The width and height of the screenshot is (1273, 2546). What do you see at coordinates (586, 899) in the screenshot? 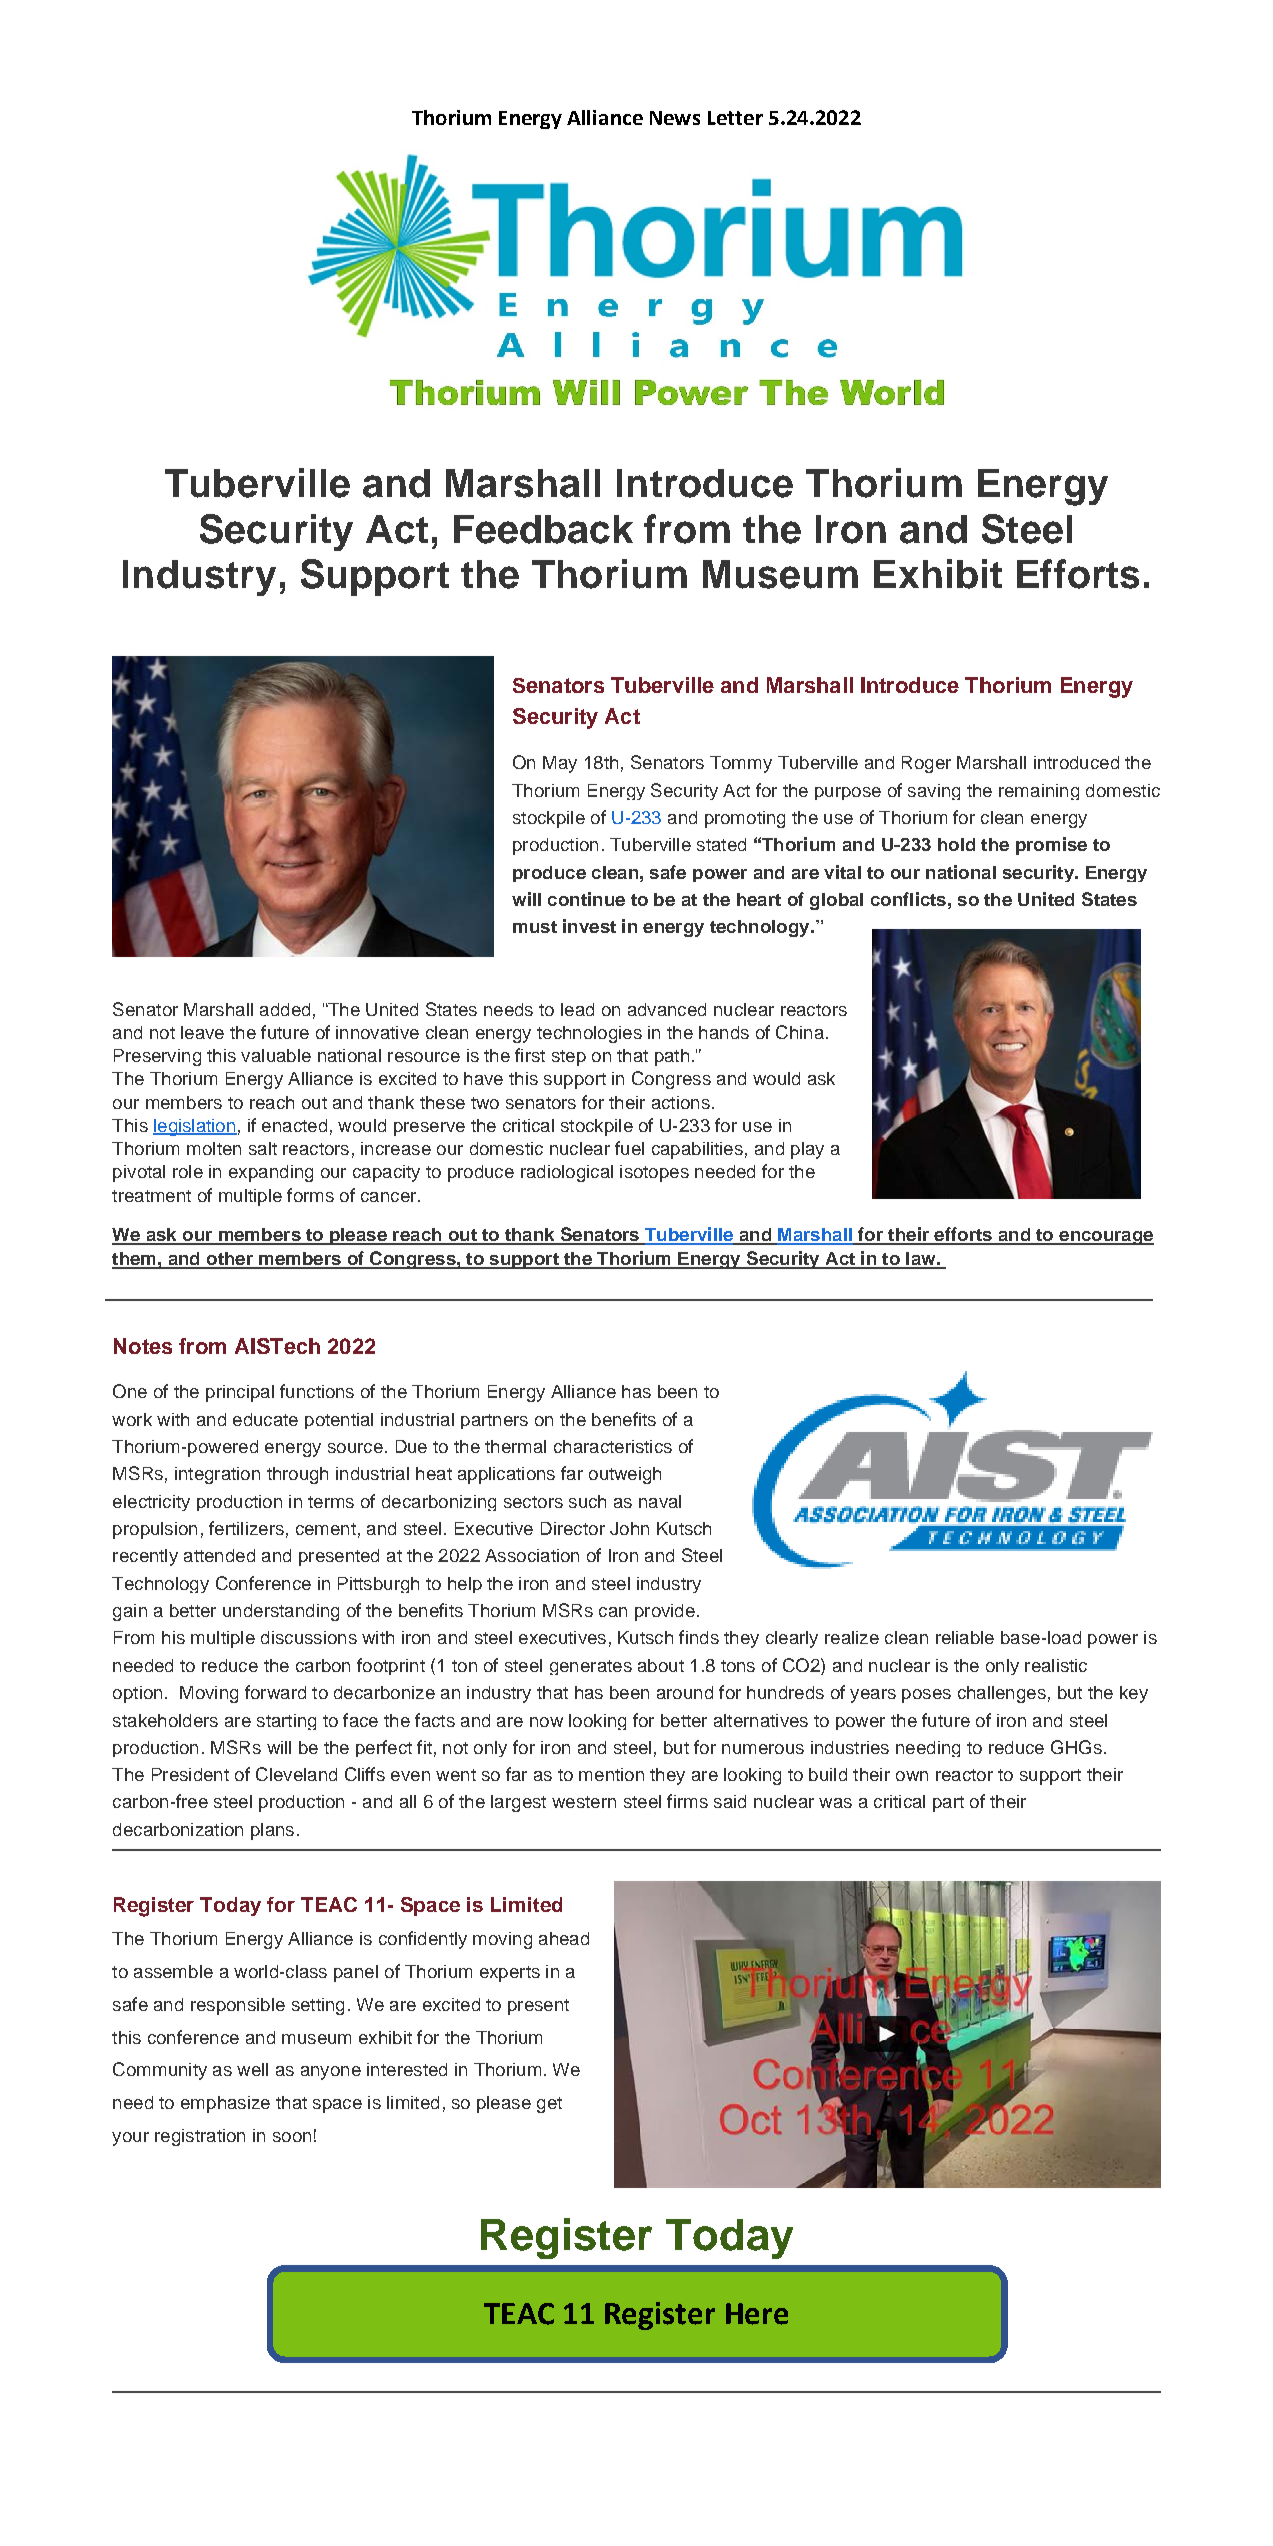
I see `continue` at bounding box center [586, 899].
